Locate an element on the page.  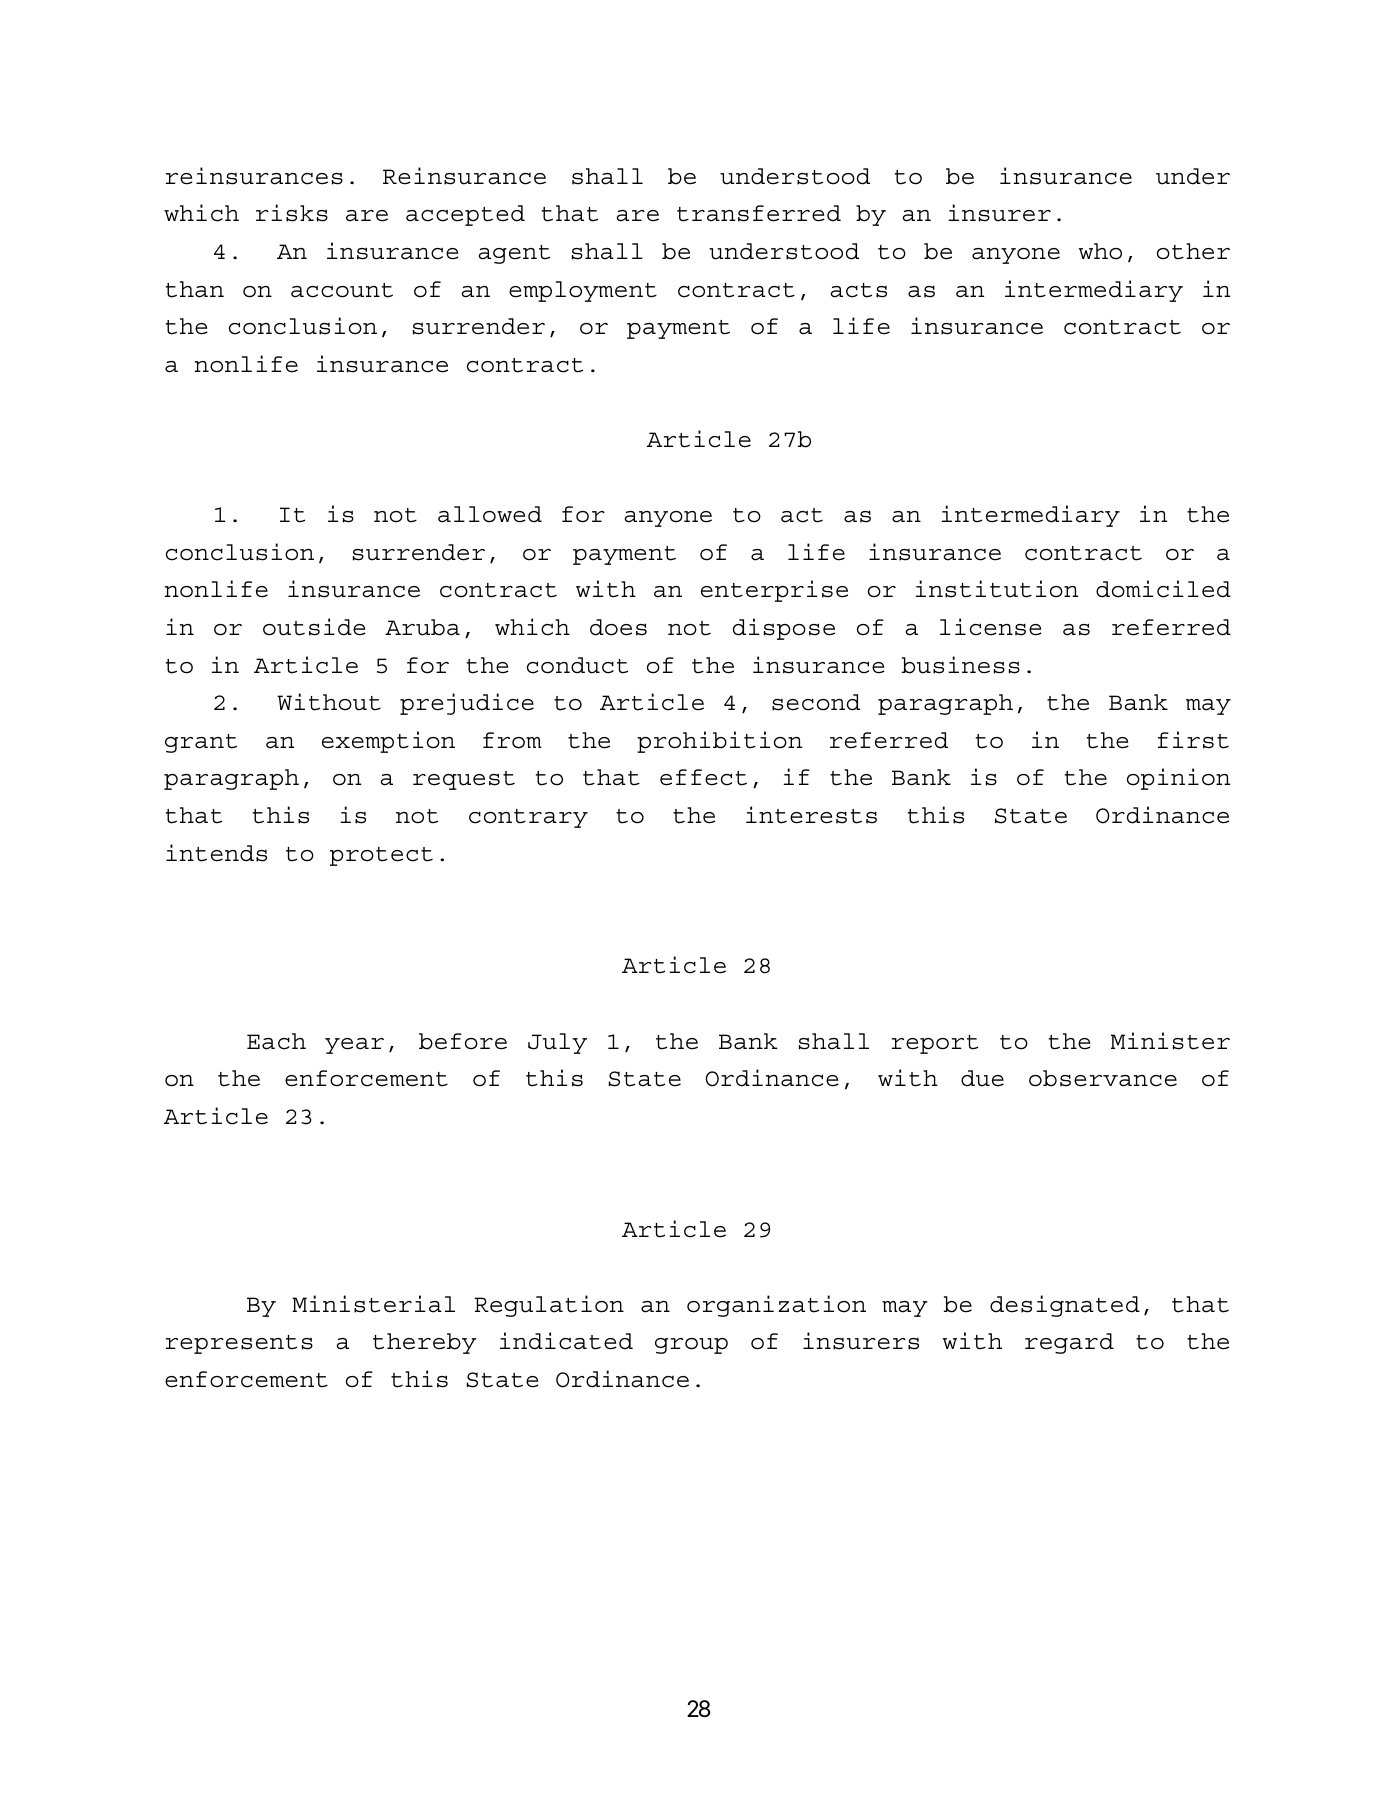
exemption is located at coordinates (388, 742).
